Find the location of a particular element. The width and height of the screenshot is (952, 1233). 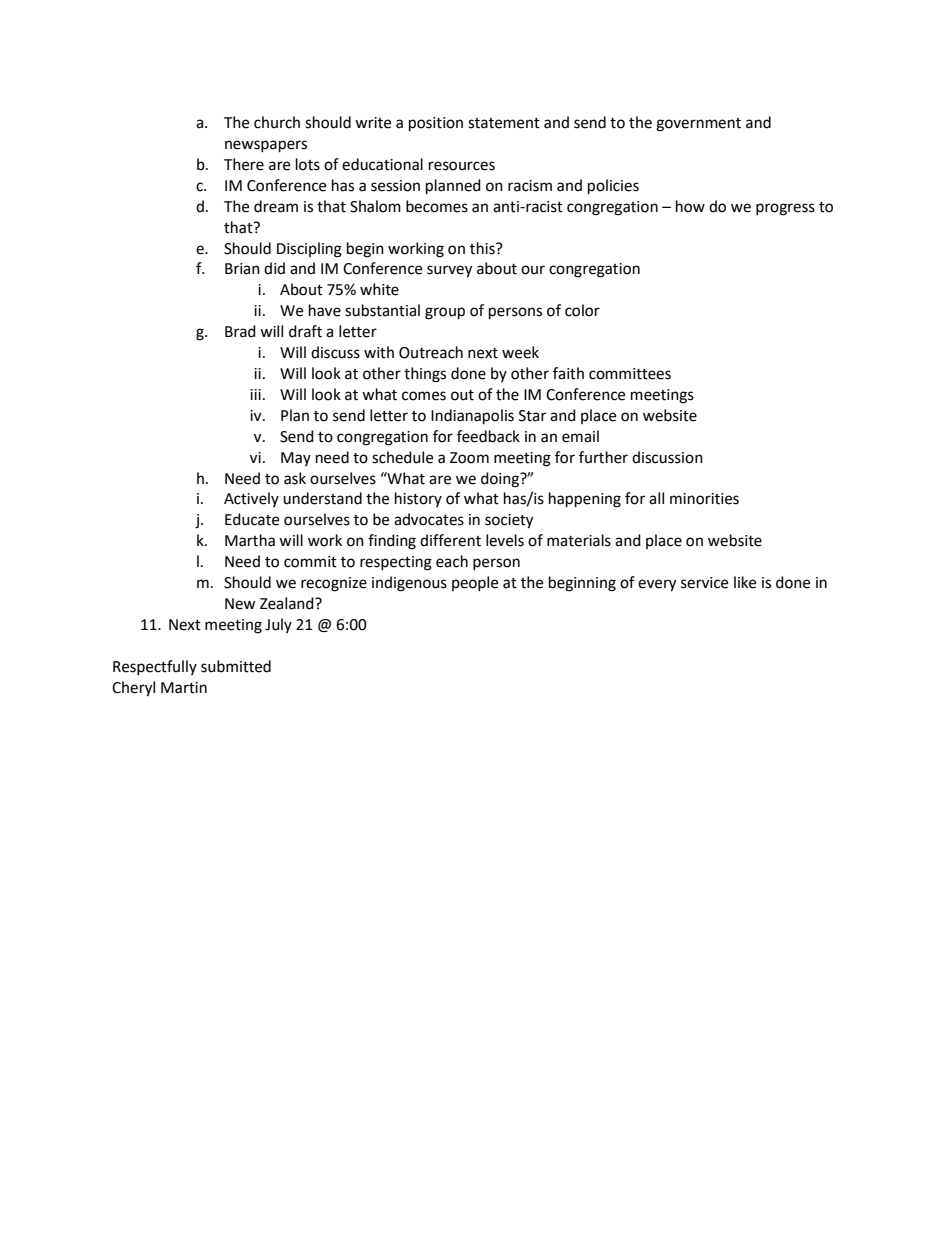

government is located at coordinates (698, 125).
